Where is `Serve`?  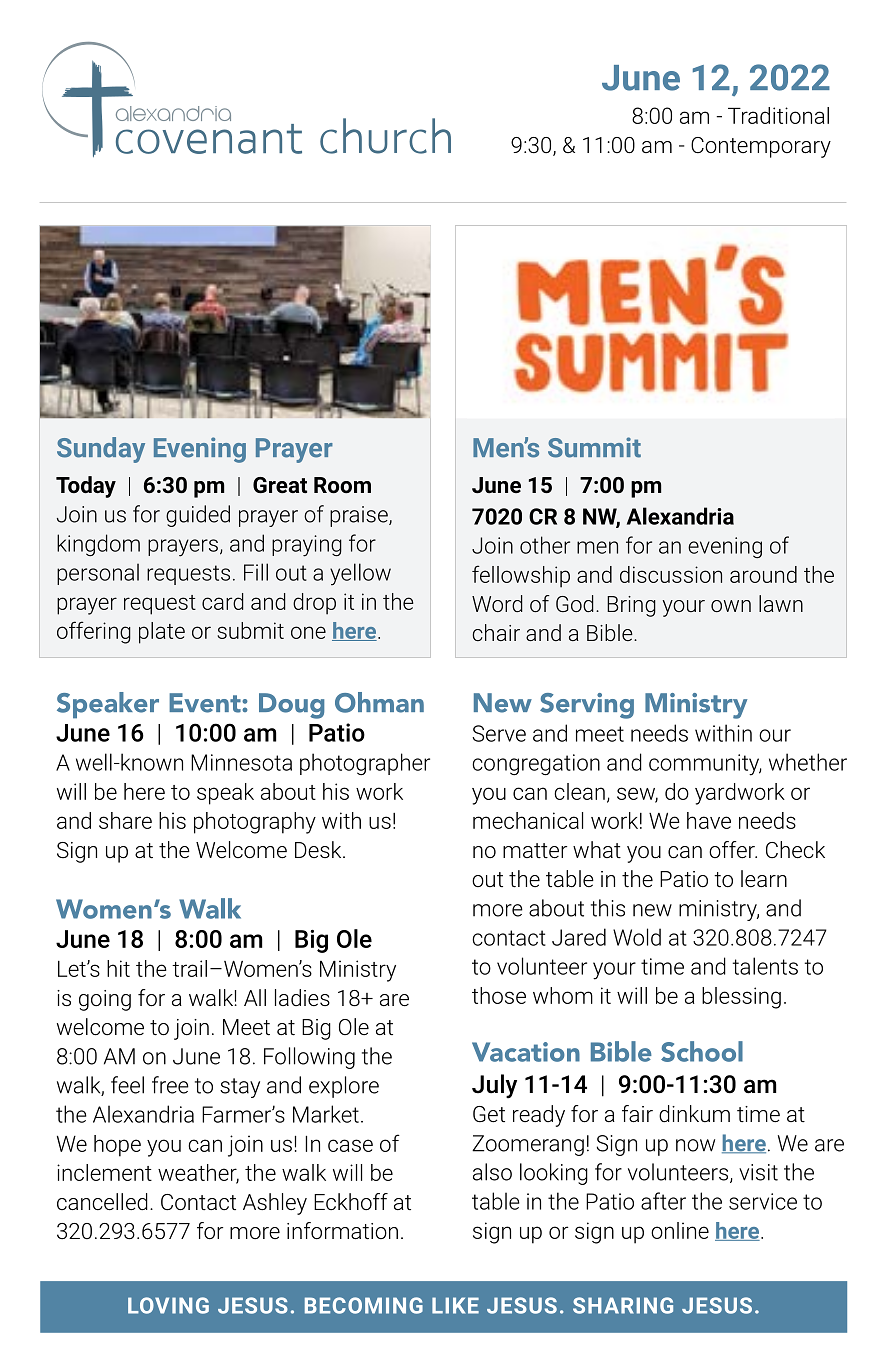
Serve is located at coordinates (499, 733).
